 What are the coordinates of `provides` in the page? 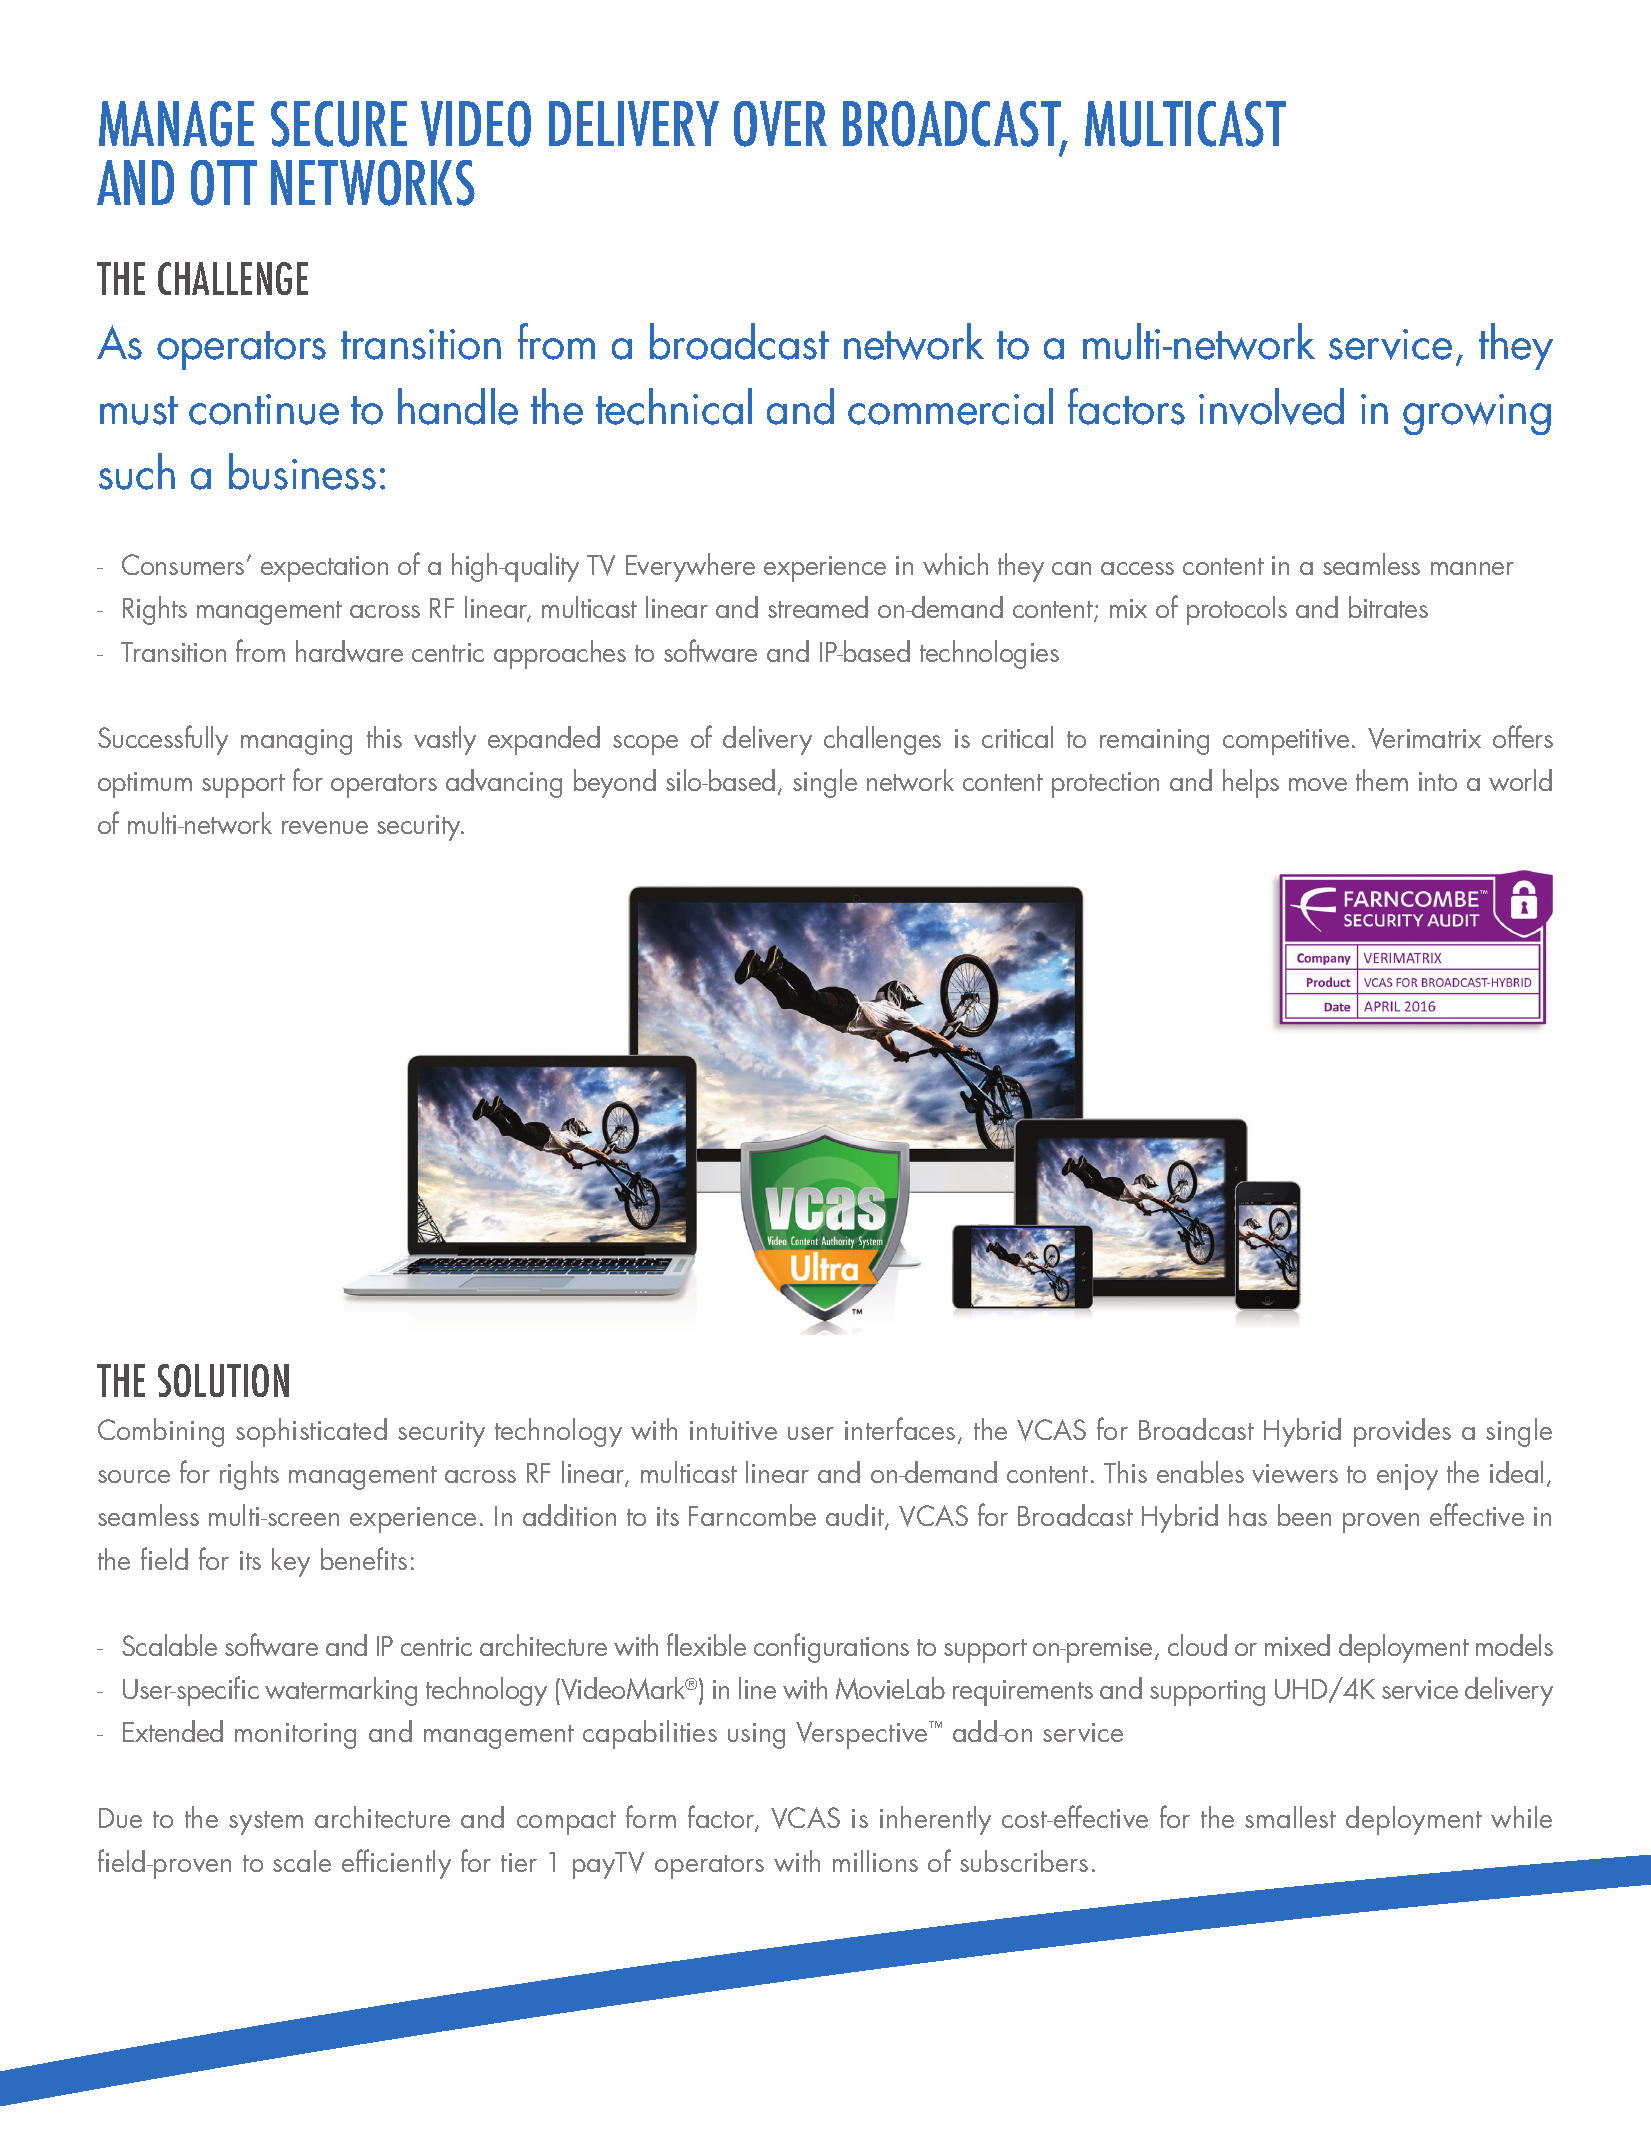 It's located at (1402, 1432).
